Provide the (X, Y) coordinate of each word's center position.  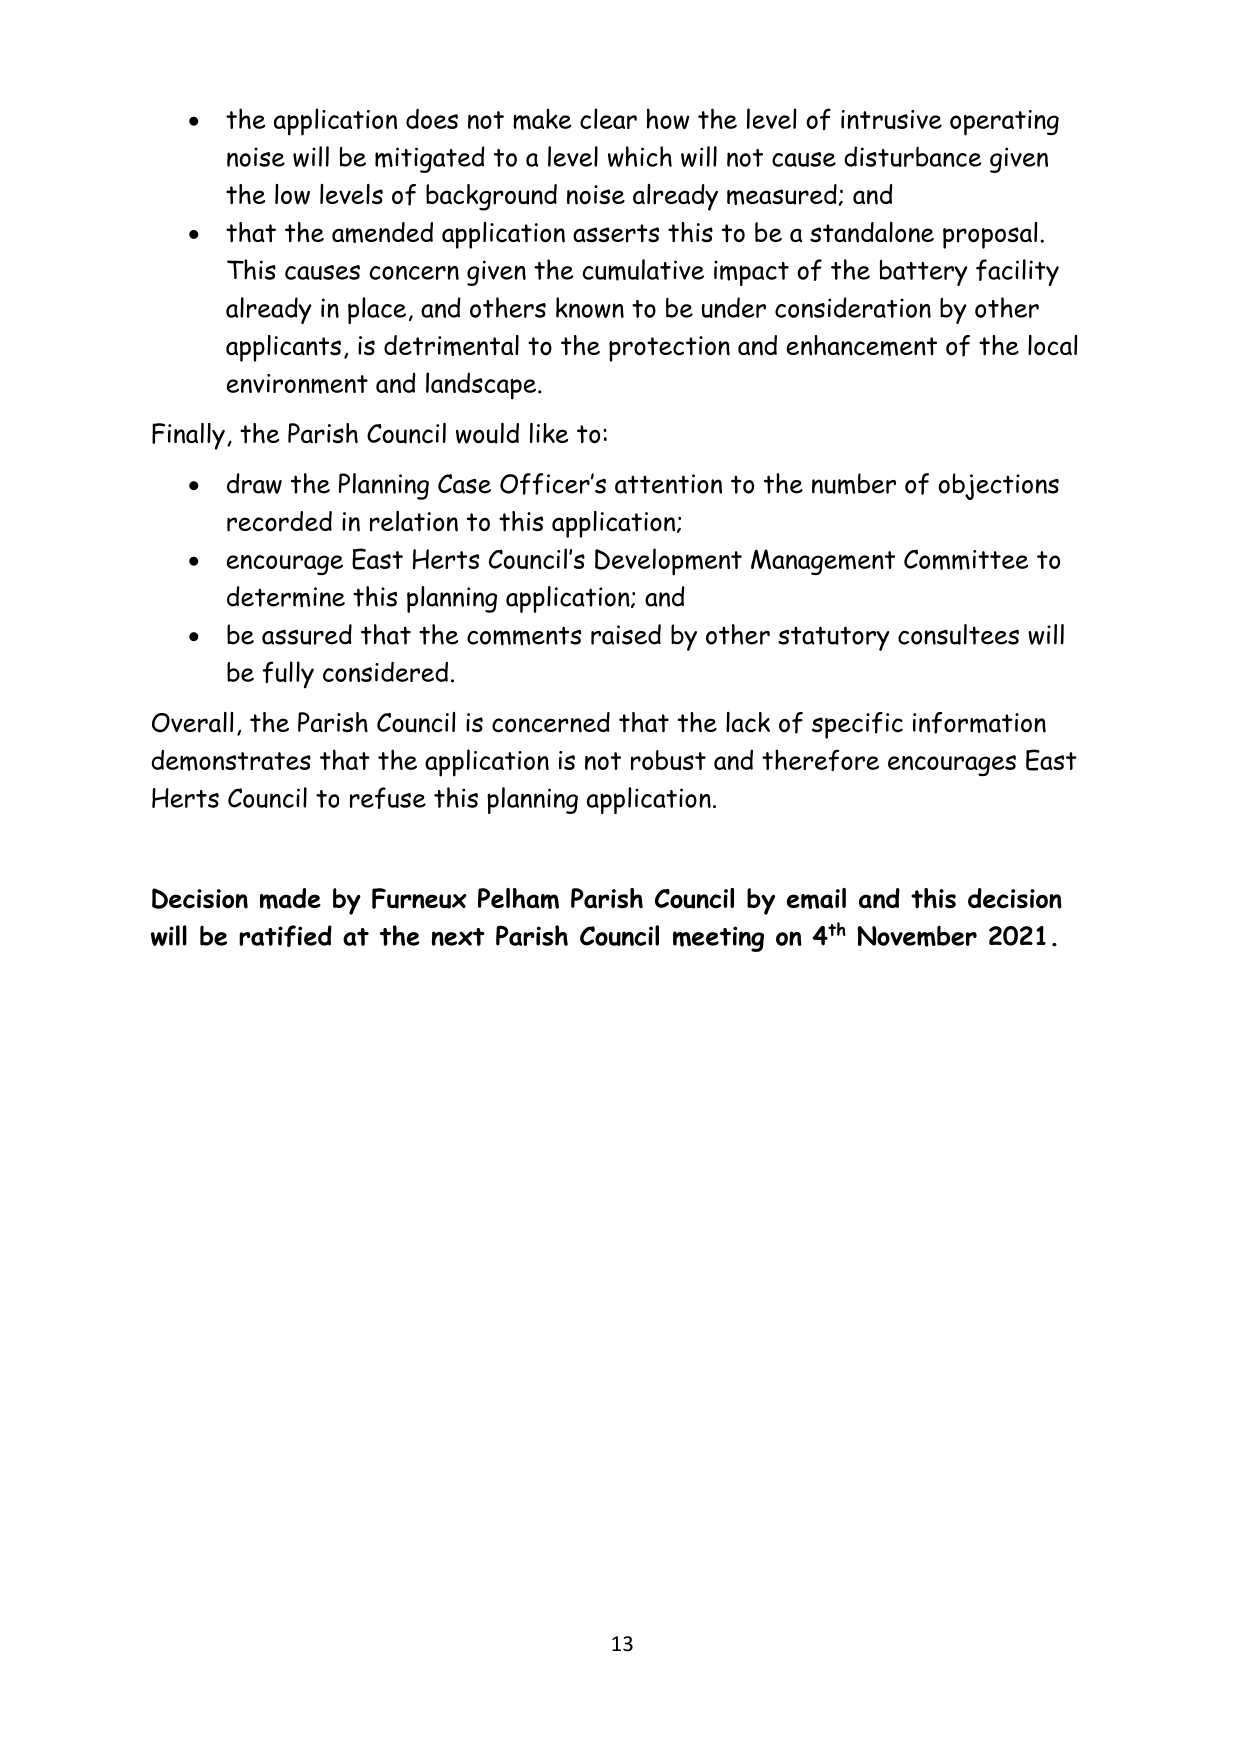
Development (668, 562)
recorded (279, 521)
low (292, 194)
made (290, 898)
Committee (966, 559)
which (640, 156)
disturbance (913, 156)
